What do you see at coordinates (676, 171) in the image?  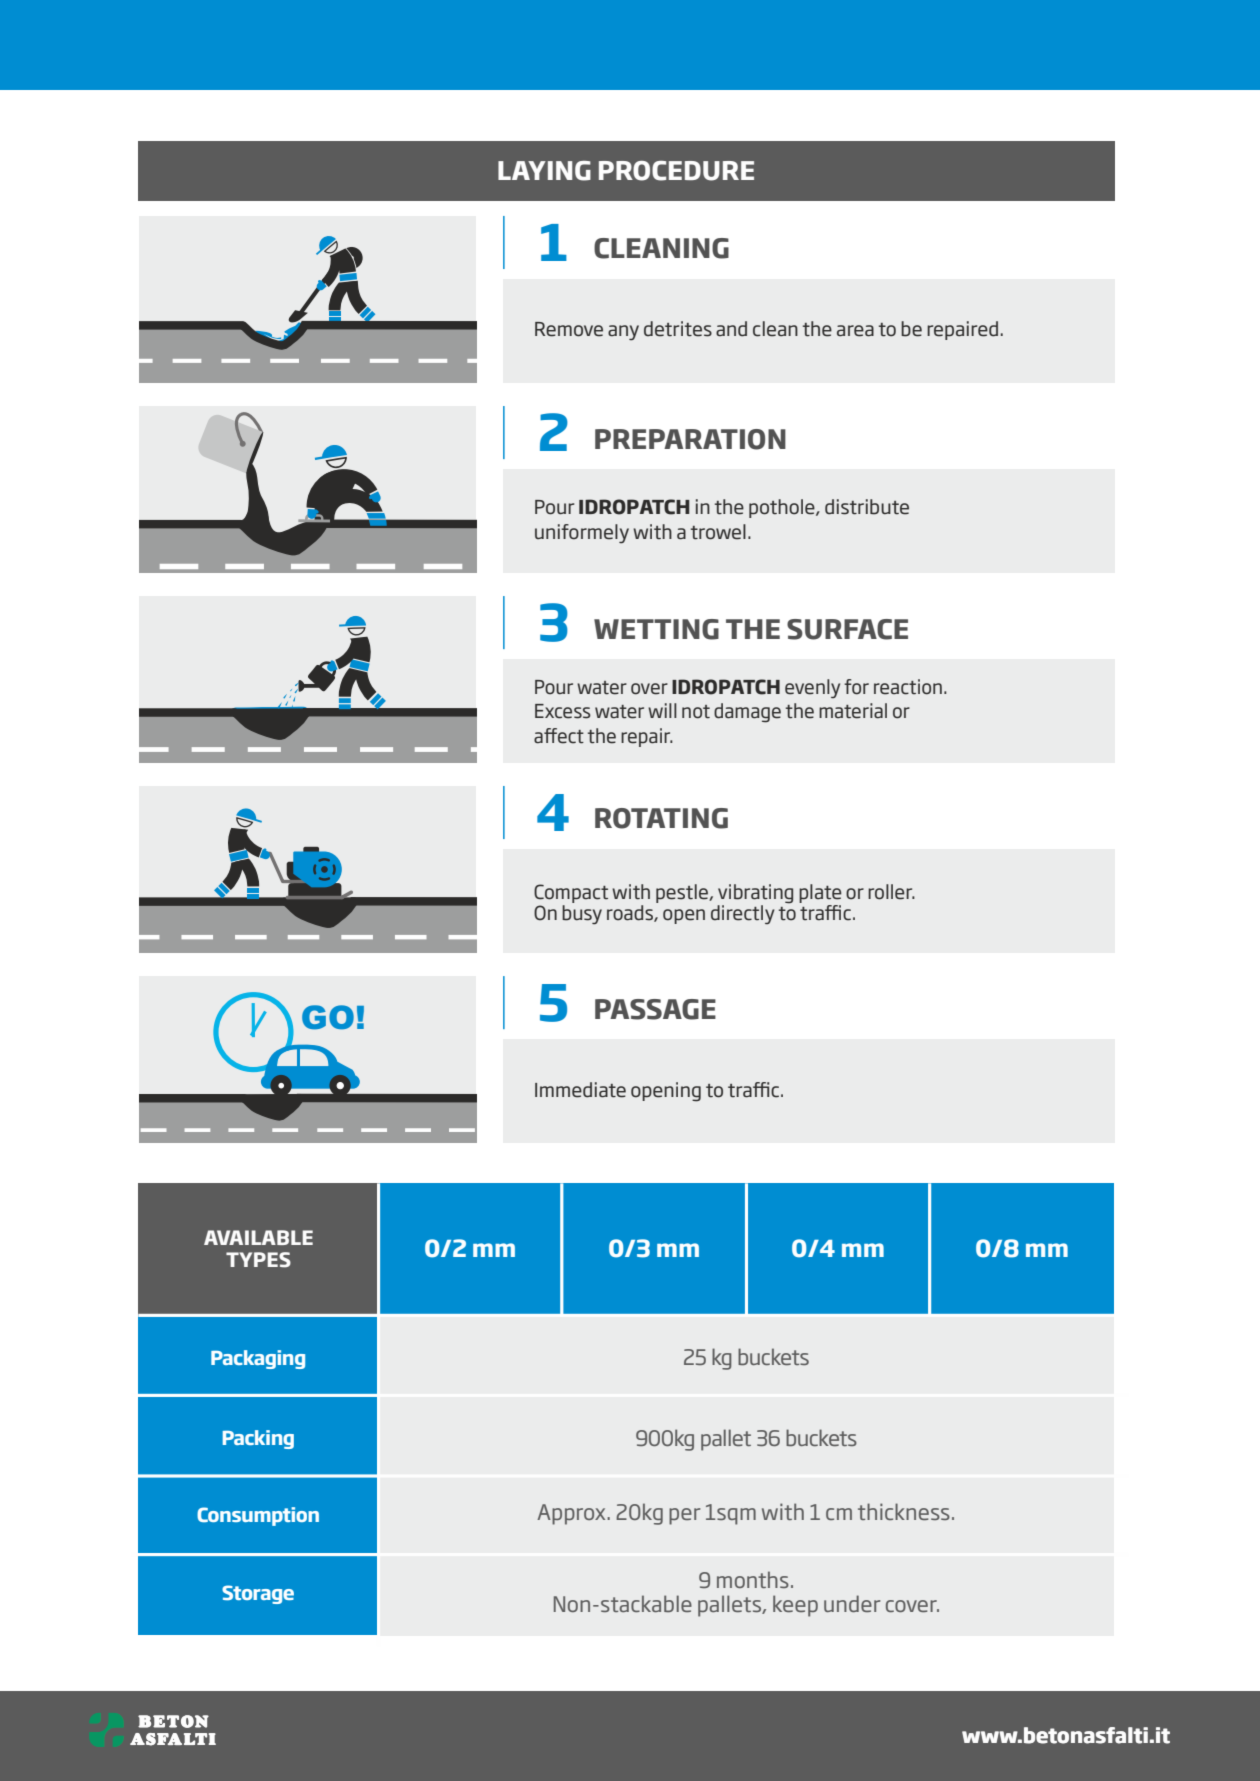 I see `PROCEDURE` at bounding box center [676, 171].
